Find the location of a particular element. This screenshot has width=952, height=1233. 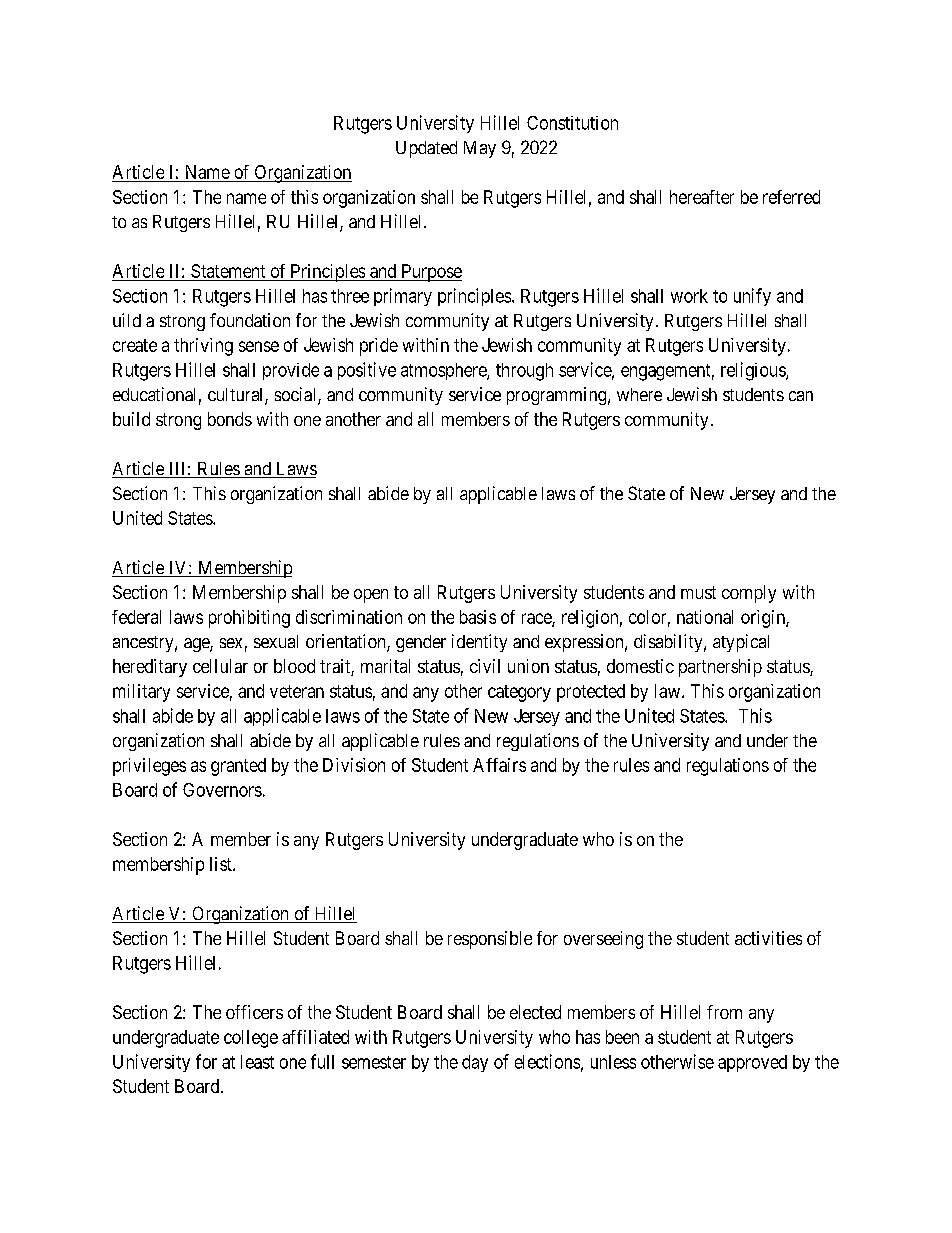

prohibiting is located at coordinates (249, 619).
